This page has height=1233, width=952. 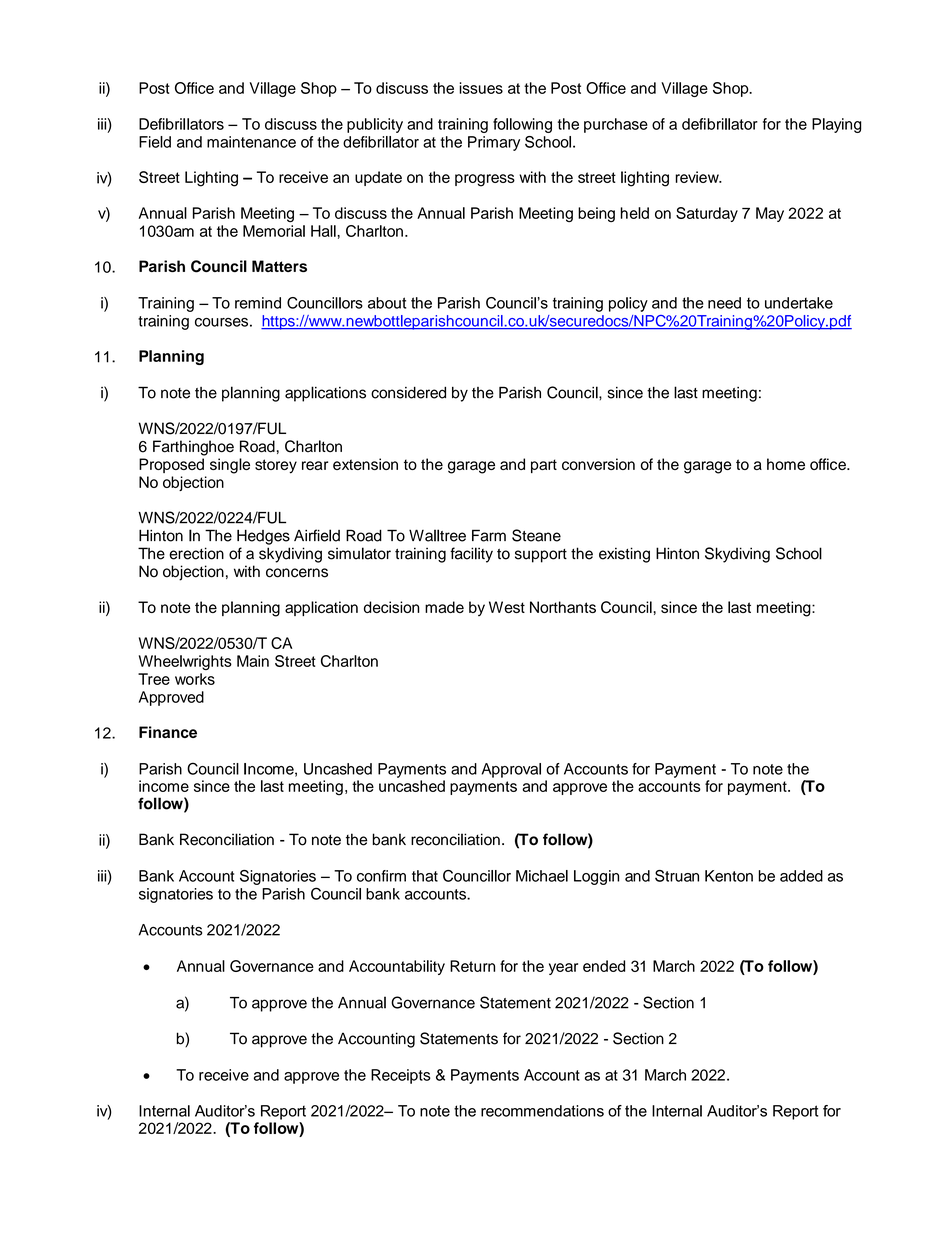 I want to click on Playing, so click(x=837, y=125).
